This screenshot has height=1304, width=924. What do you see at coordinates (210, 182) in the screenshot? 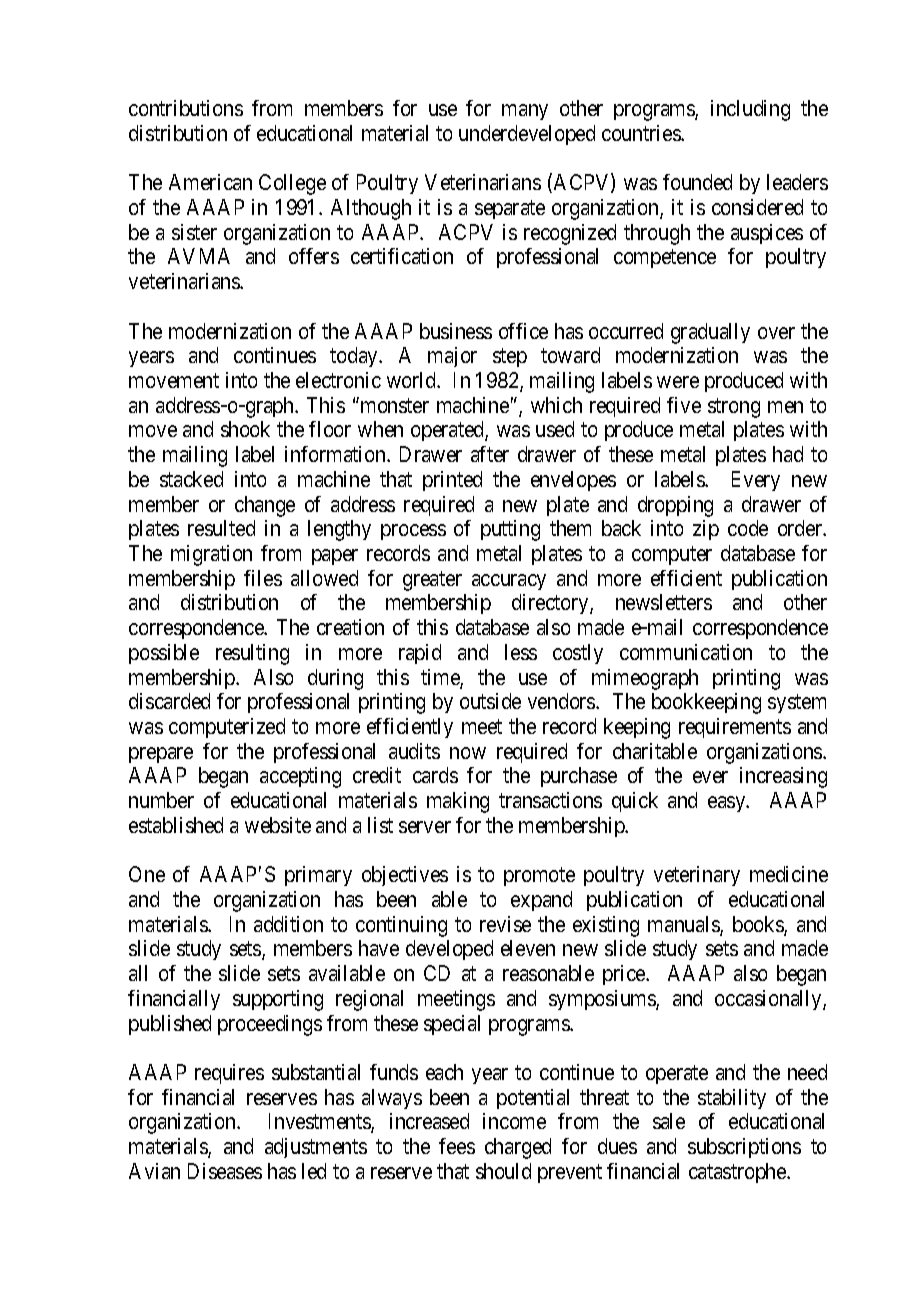
I see `American` at bounding box center [210, 182].
